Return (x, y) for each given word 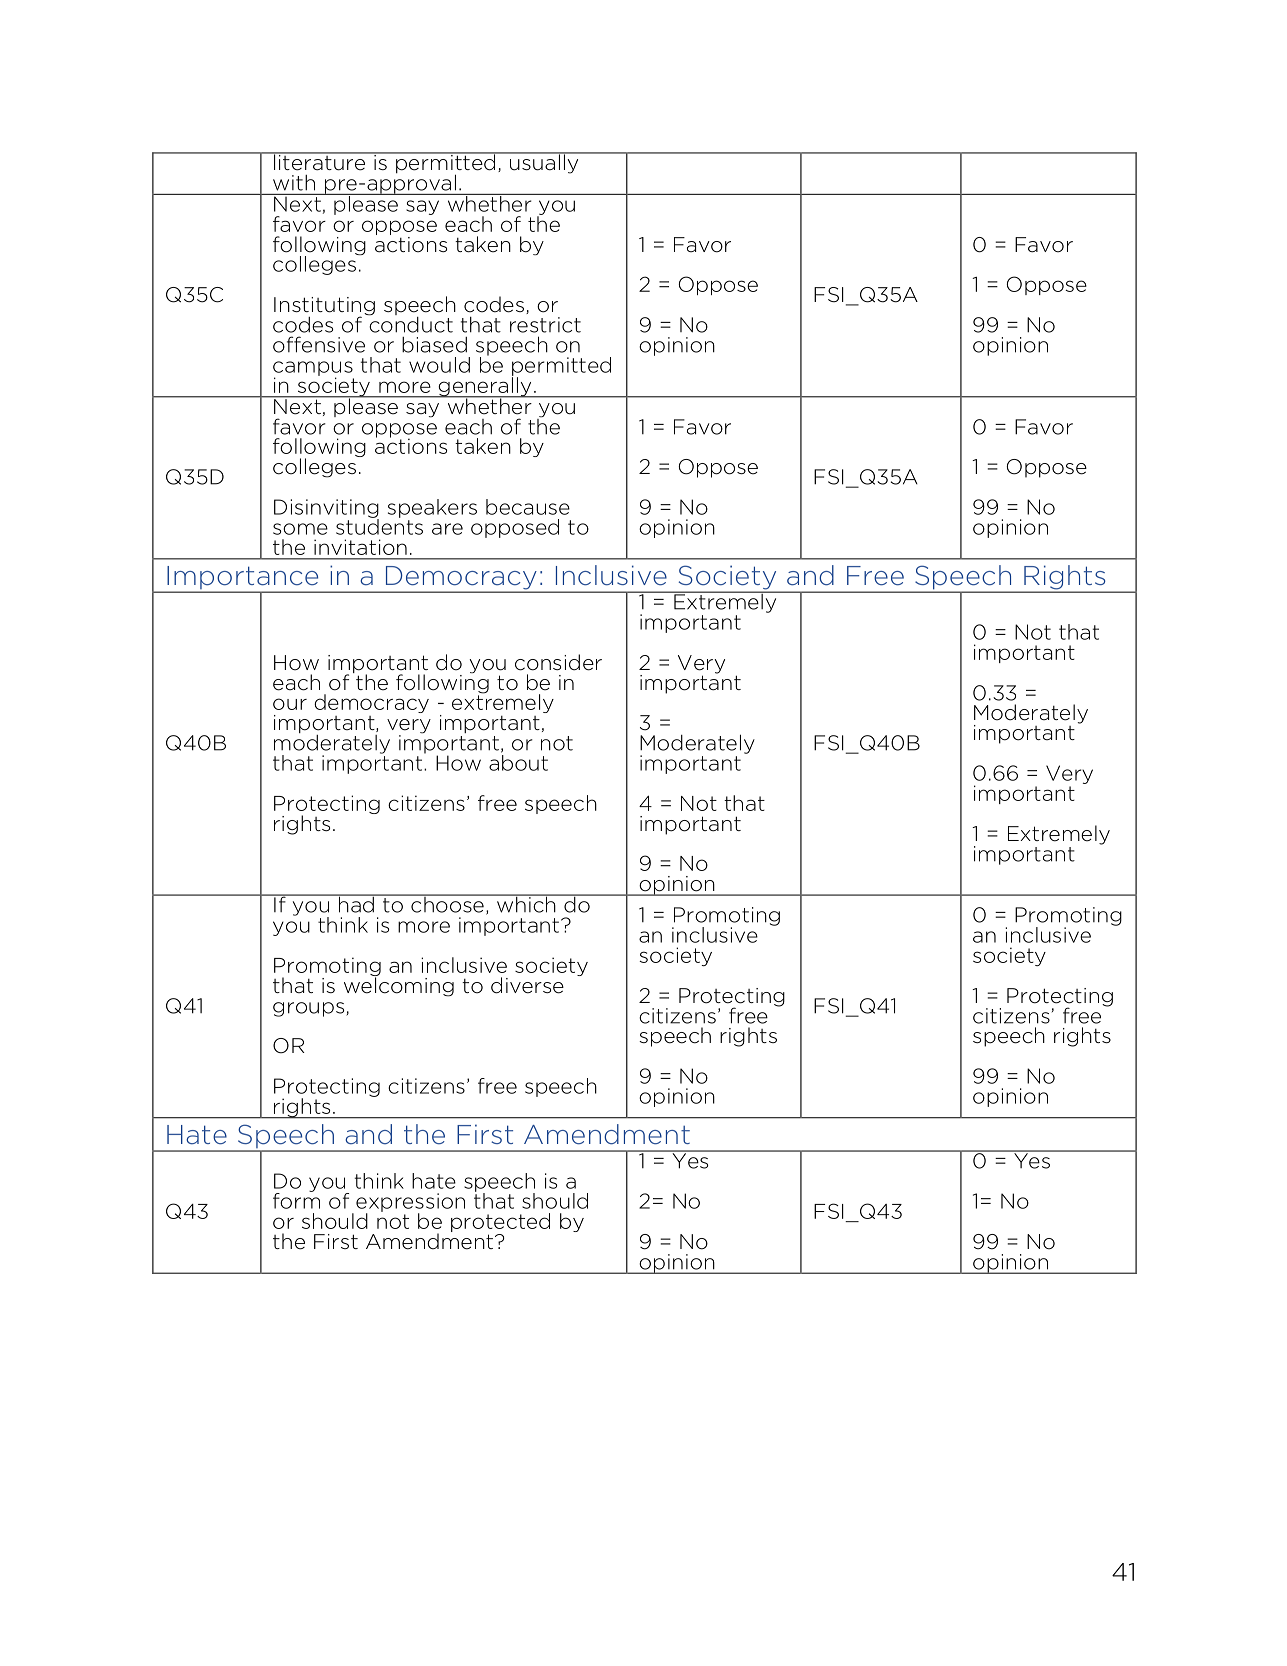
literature (320, 161)
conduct (410, 323)
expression (410, 1203)
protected (500, 1224)
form (296, 1200)
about (518, 761)
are (447, 529)
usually (544, 163)
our (290, 704)
